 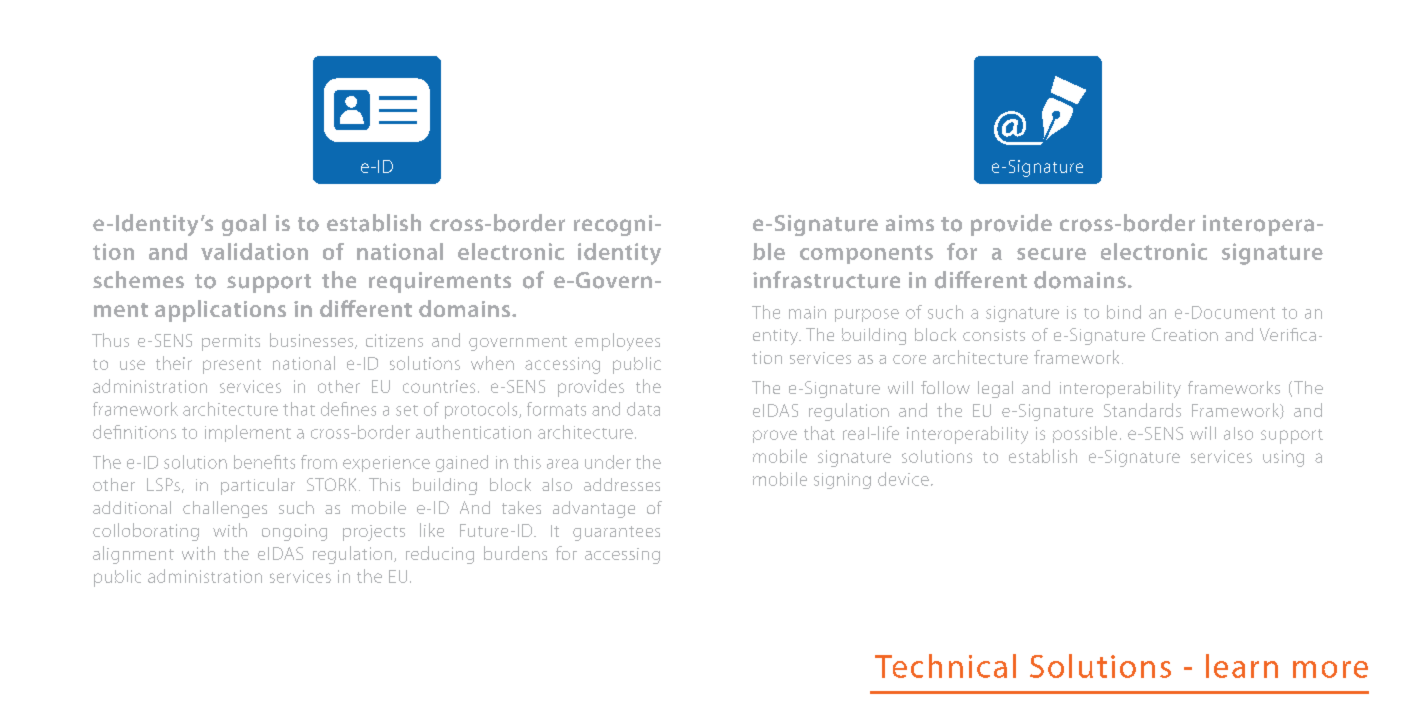 What do you see at coordinates (515, 553) in the screenshot?
I see `burdens` at bounding box center [515, 553].
